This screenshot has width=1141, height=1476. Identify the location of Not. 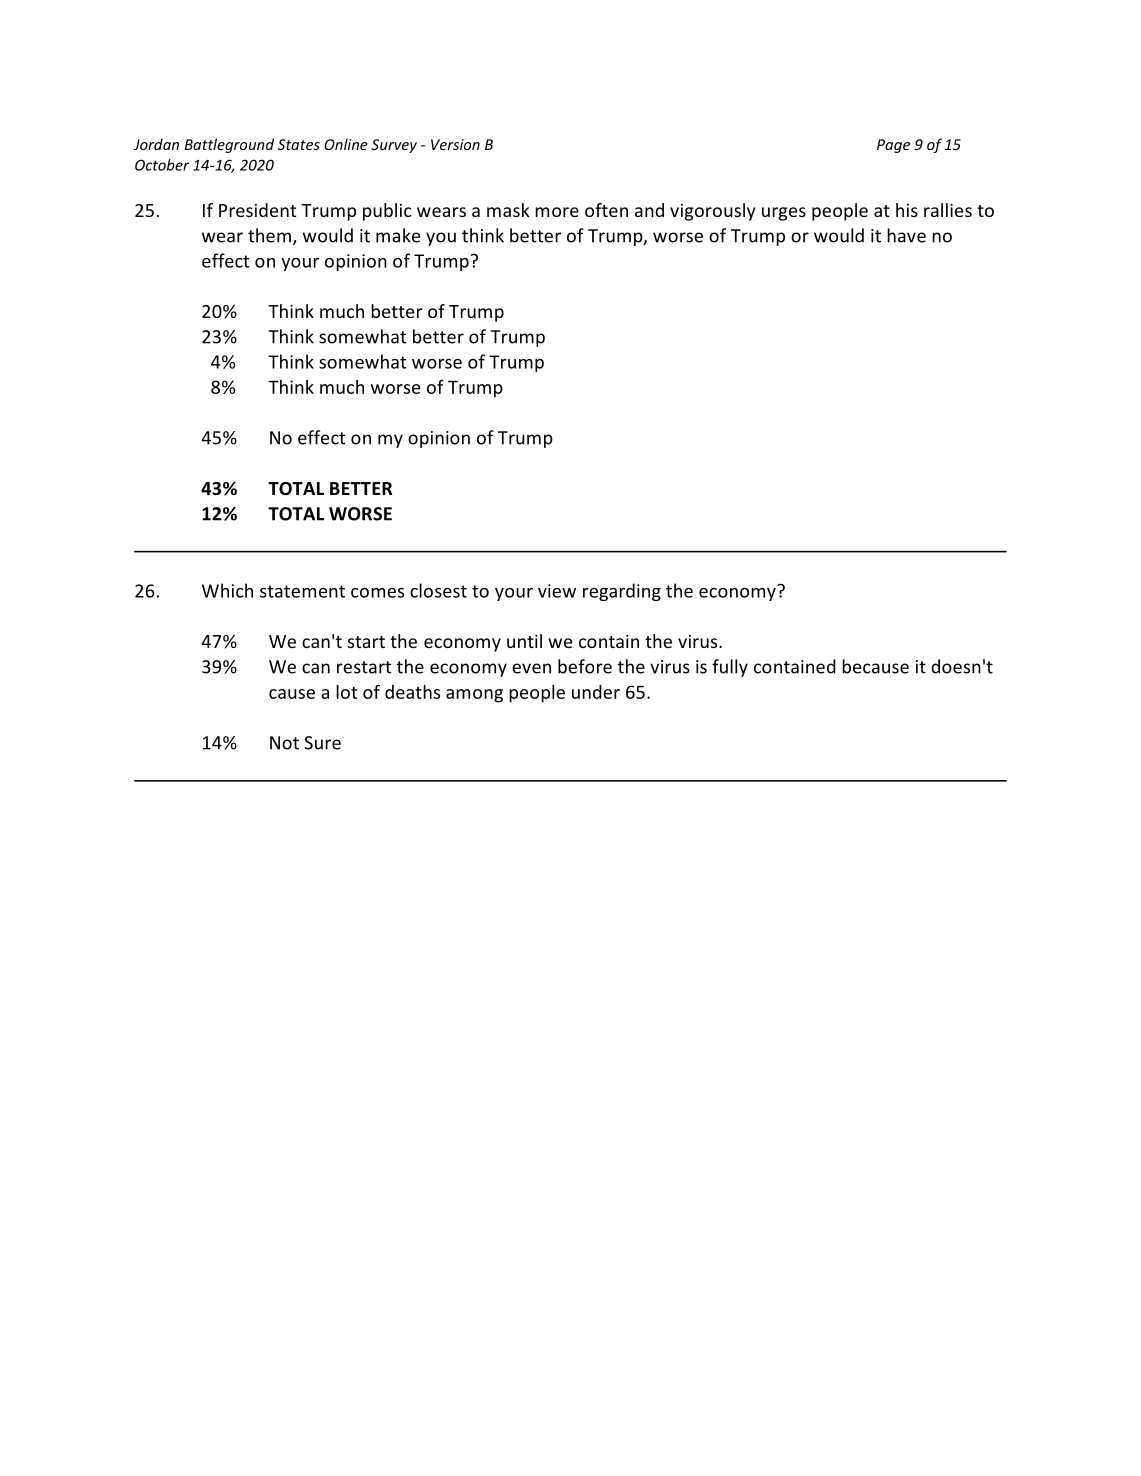
(284, 743).
